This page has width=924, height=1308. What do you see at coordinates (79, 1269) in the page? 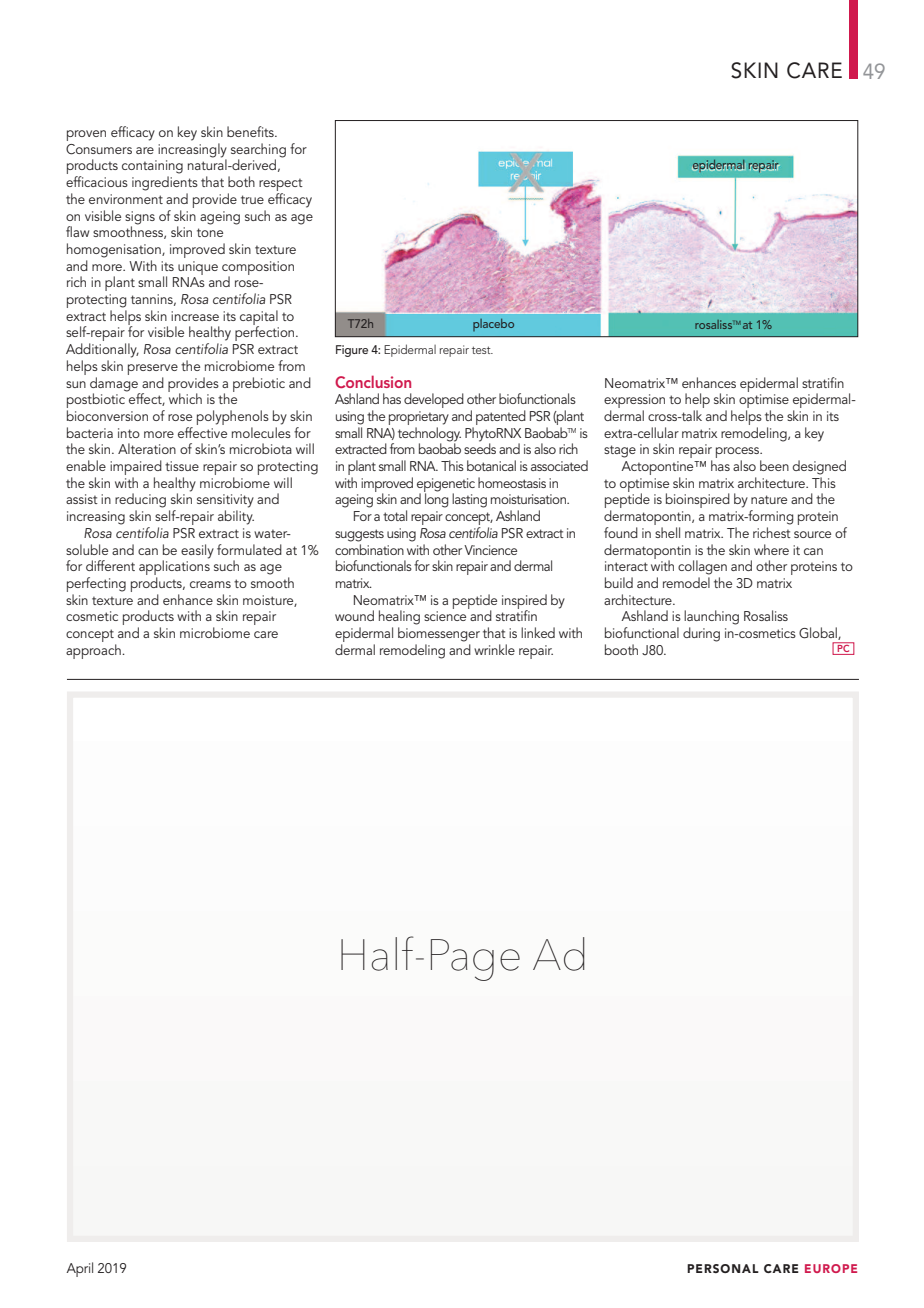
I see `April` at bounding box center [79, 1269].
